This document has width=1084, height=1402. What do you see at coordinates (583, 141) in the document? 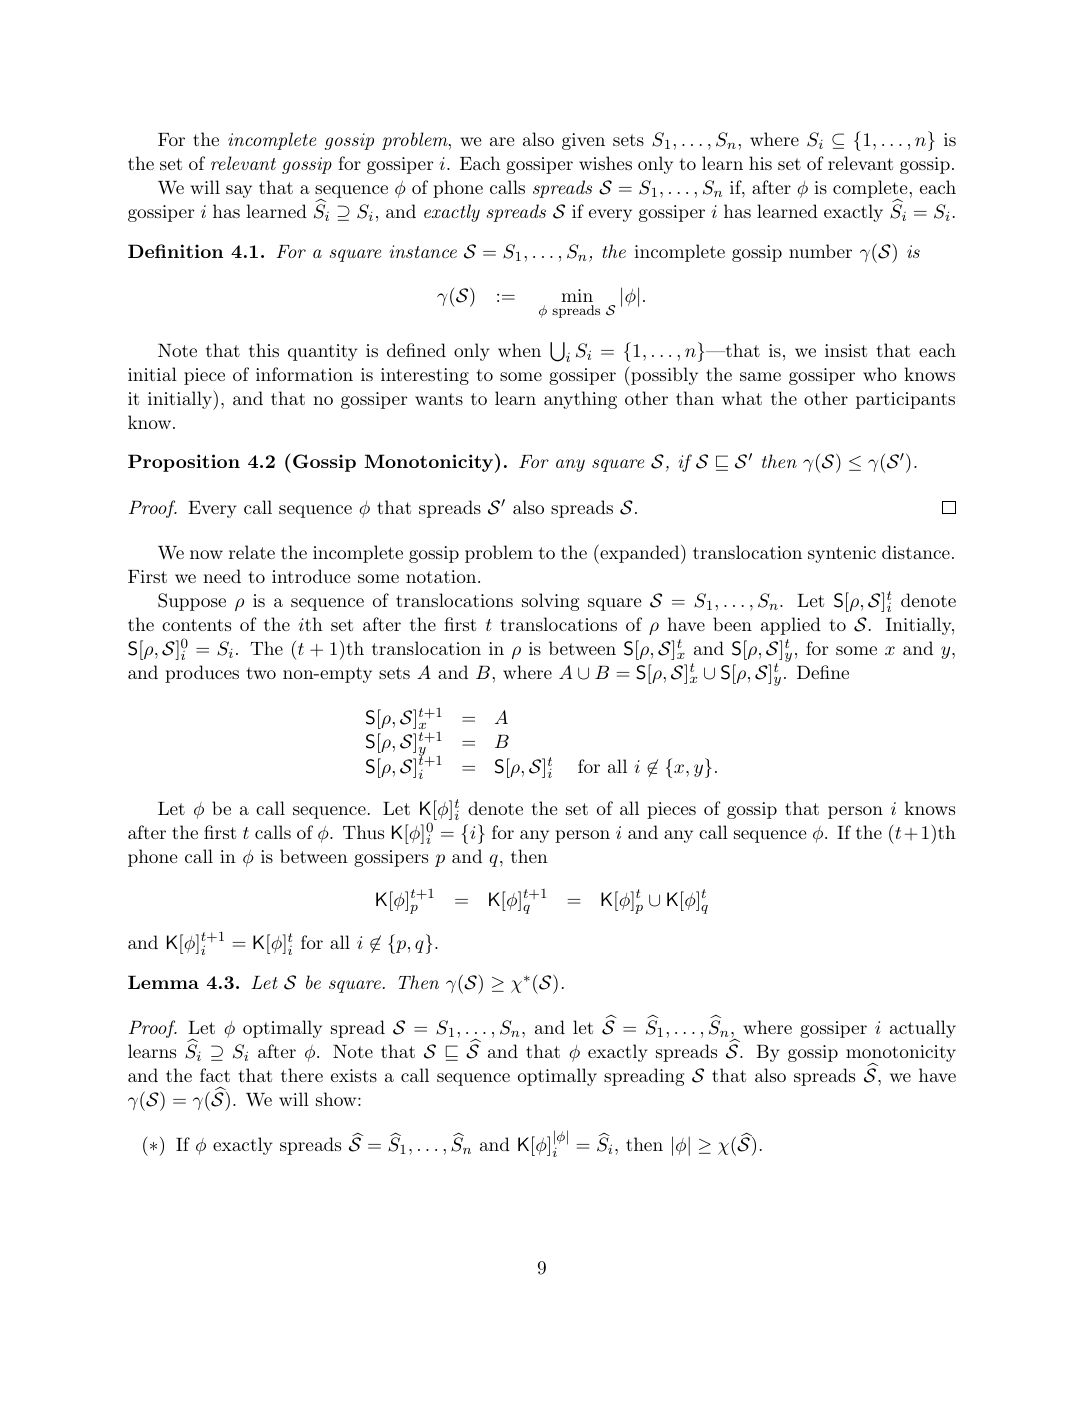
I see `given` at bounding box center [583, 141].
